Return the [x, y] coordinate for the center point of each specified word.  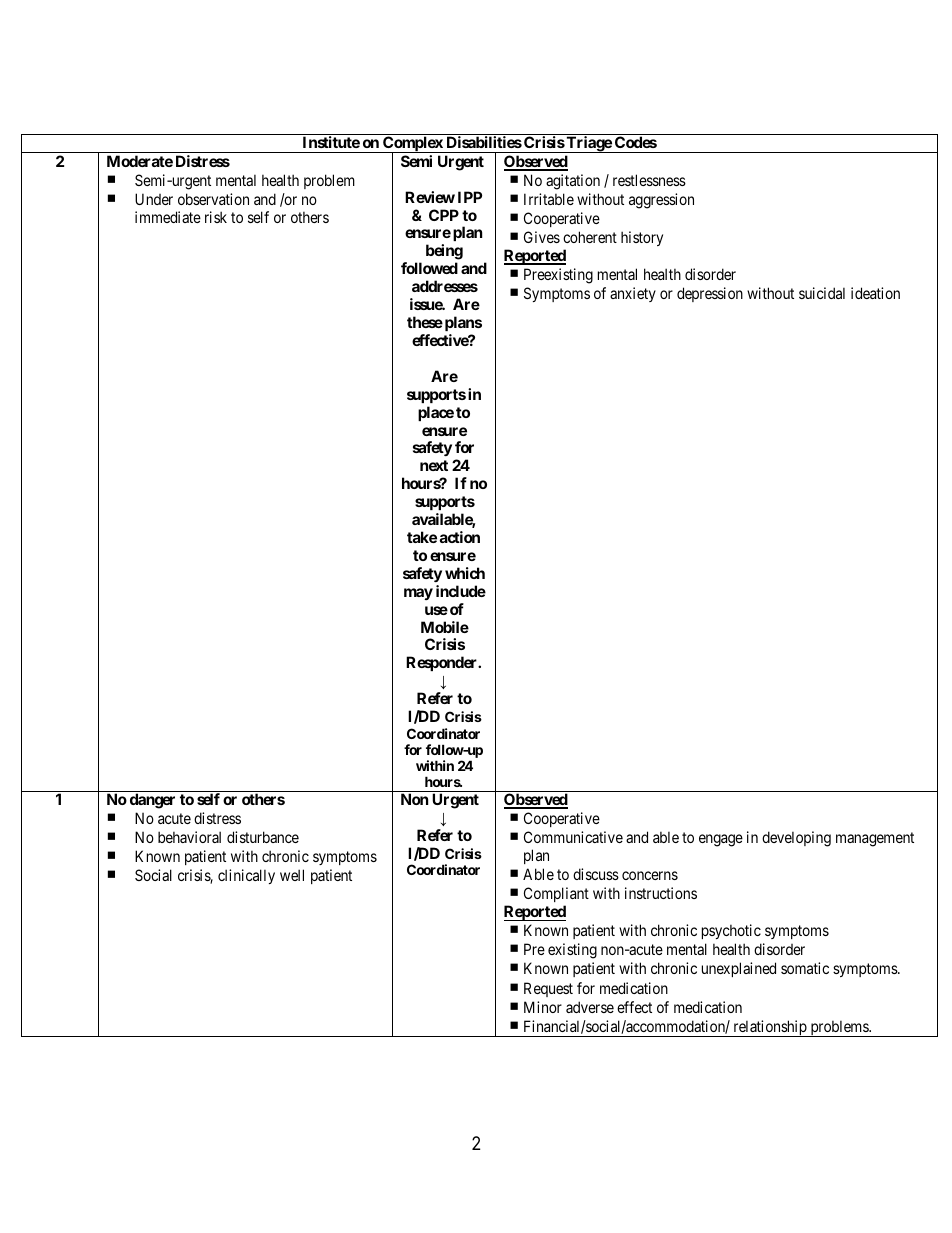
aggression [661, 201]
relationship [770, 1028]
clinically [246, 876]
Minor [543, 1007]
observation [213, 199]
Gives [542, 237]
